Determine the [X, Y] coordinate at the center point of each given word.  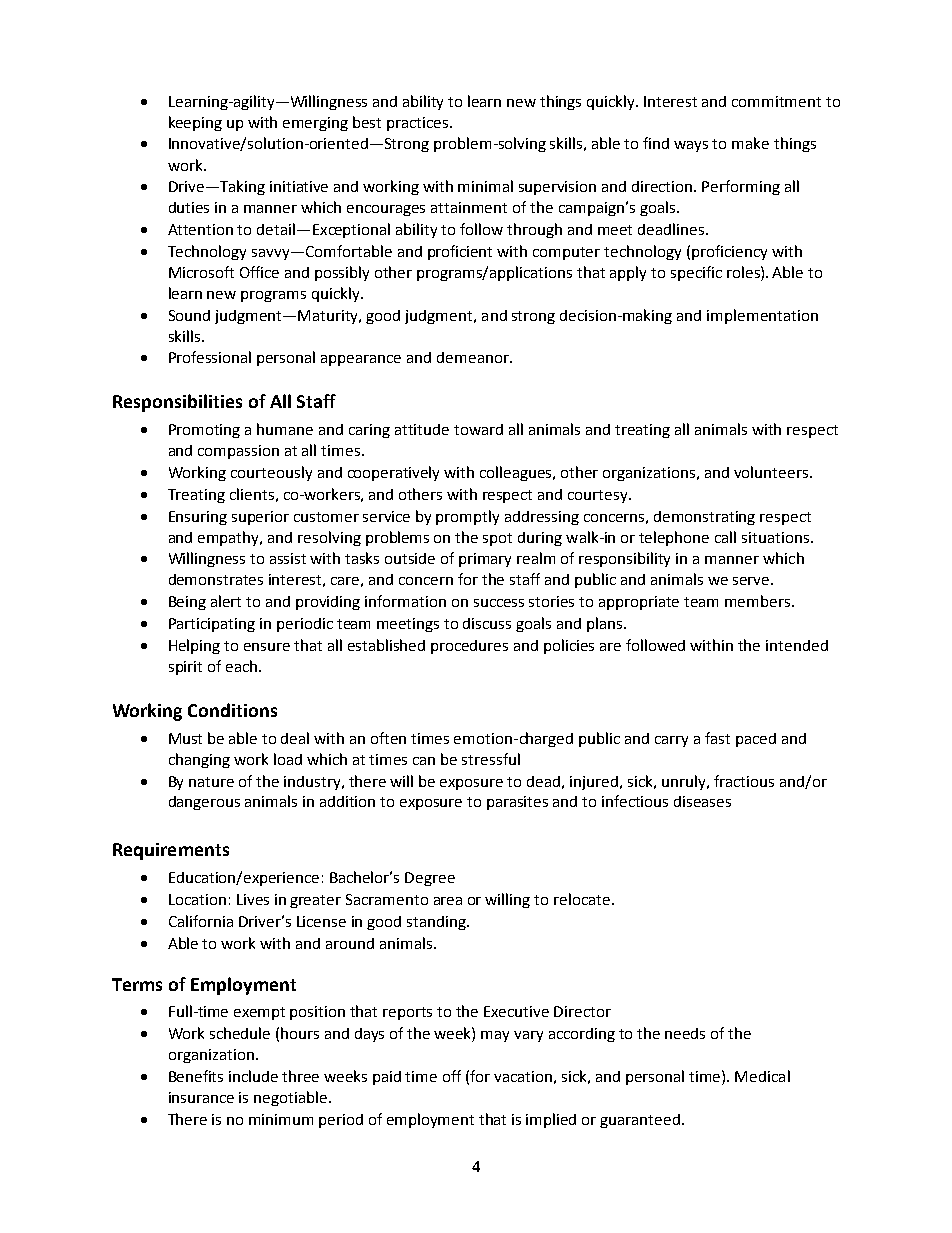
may [495, 1036]
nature [211, 782]
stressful [491, 759]
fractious [744, 781]
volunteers [771, 472]
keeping [195, 123]
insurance [201, 1097]
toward [478, 429]
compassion [238, 452]
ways [691, 146]
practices [419, 124]
